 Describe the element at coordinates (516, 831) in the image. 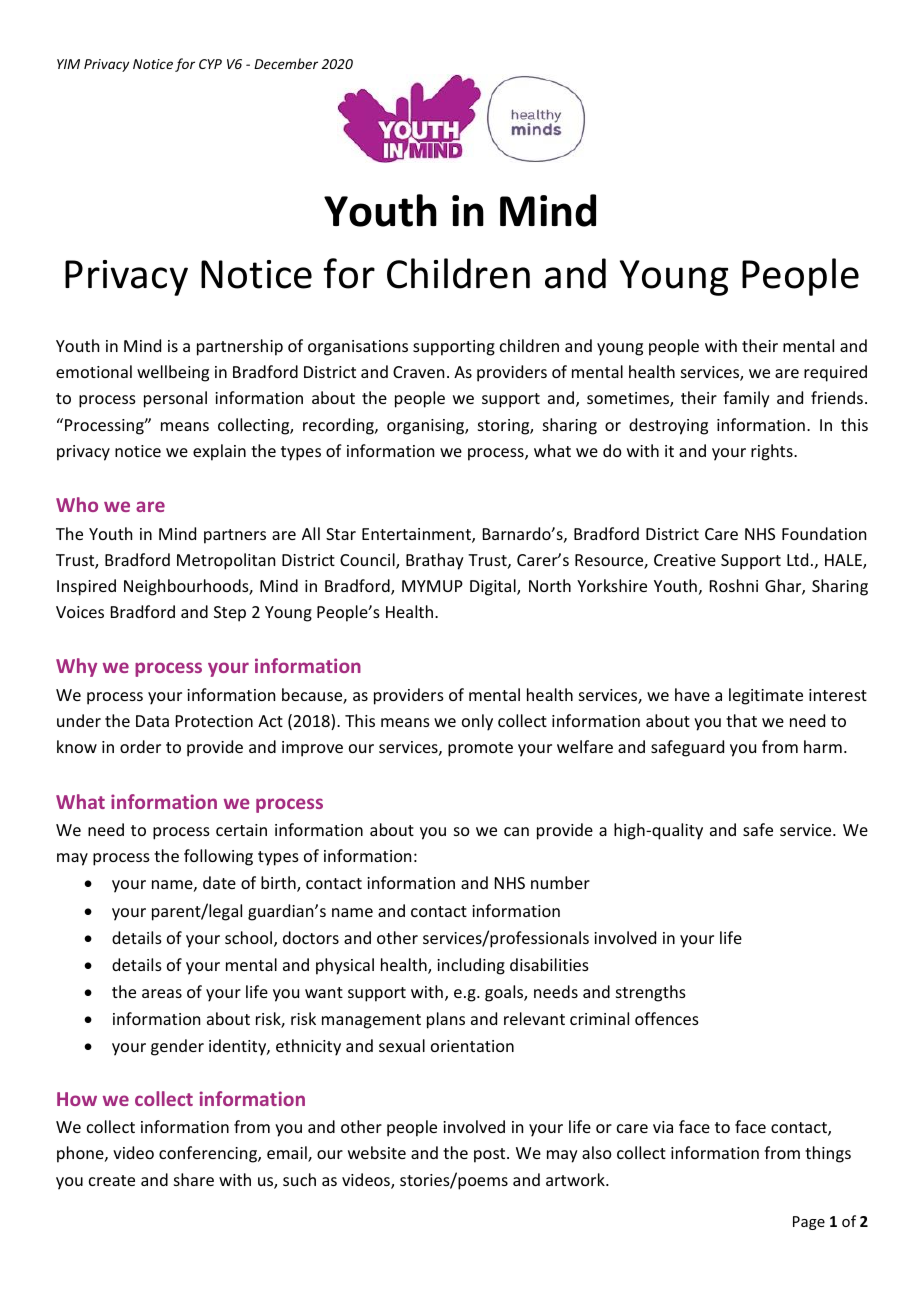

I see `can` at that location.
